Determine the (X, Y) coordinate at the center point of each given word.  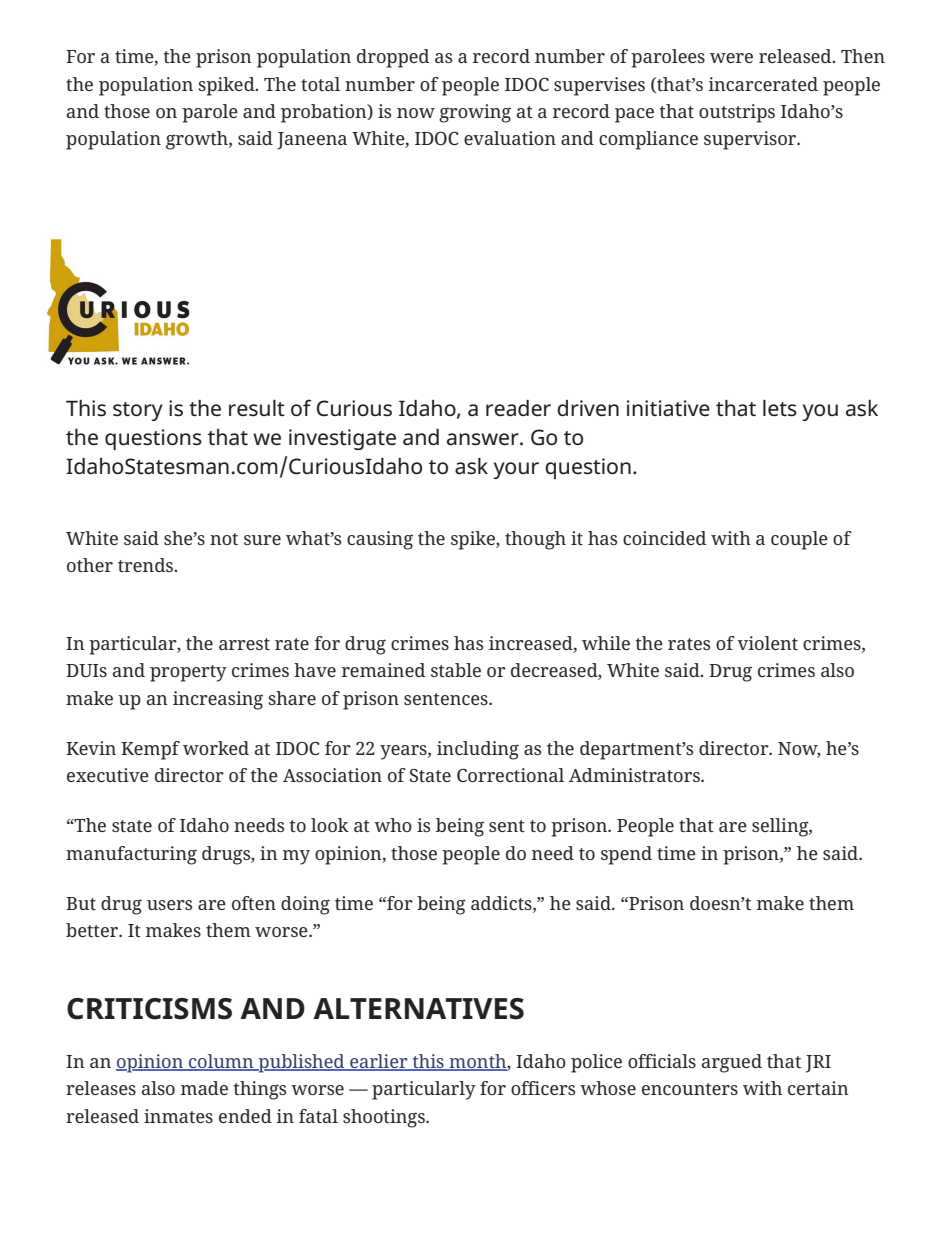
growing (475, 113)
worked (216, 748)
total (320, 84)
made (204, 1088)
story (138, 411)
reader (518, 408)
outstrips (737, 113)
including (478, 750)
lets (780, 408)
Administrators (635, 775)
